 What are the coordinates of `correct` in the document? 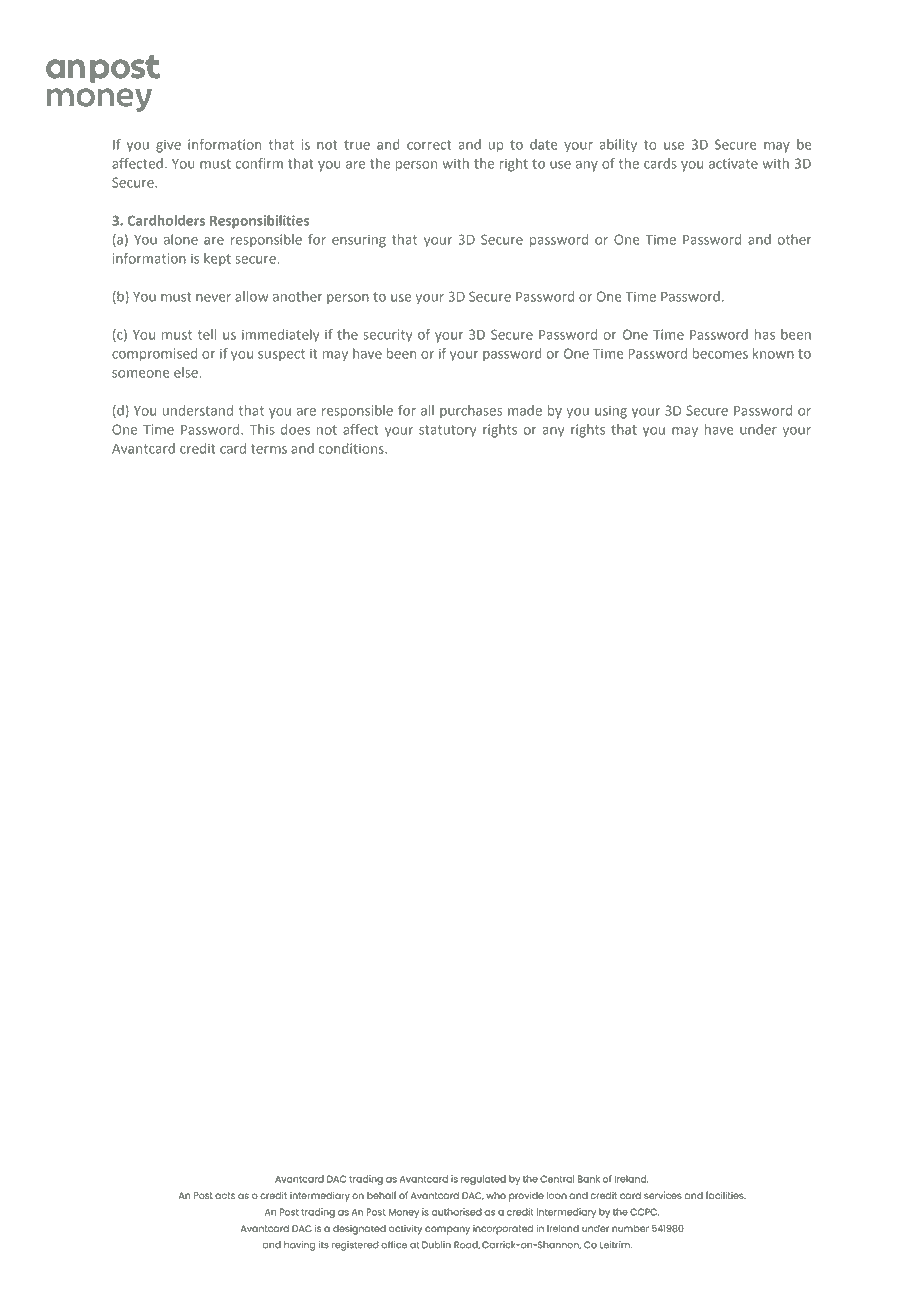 It's located at (429, 145).
